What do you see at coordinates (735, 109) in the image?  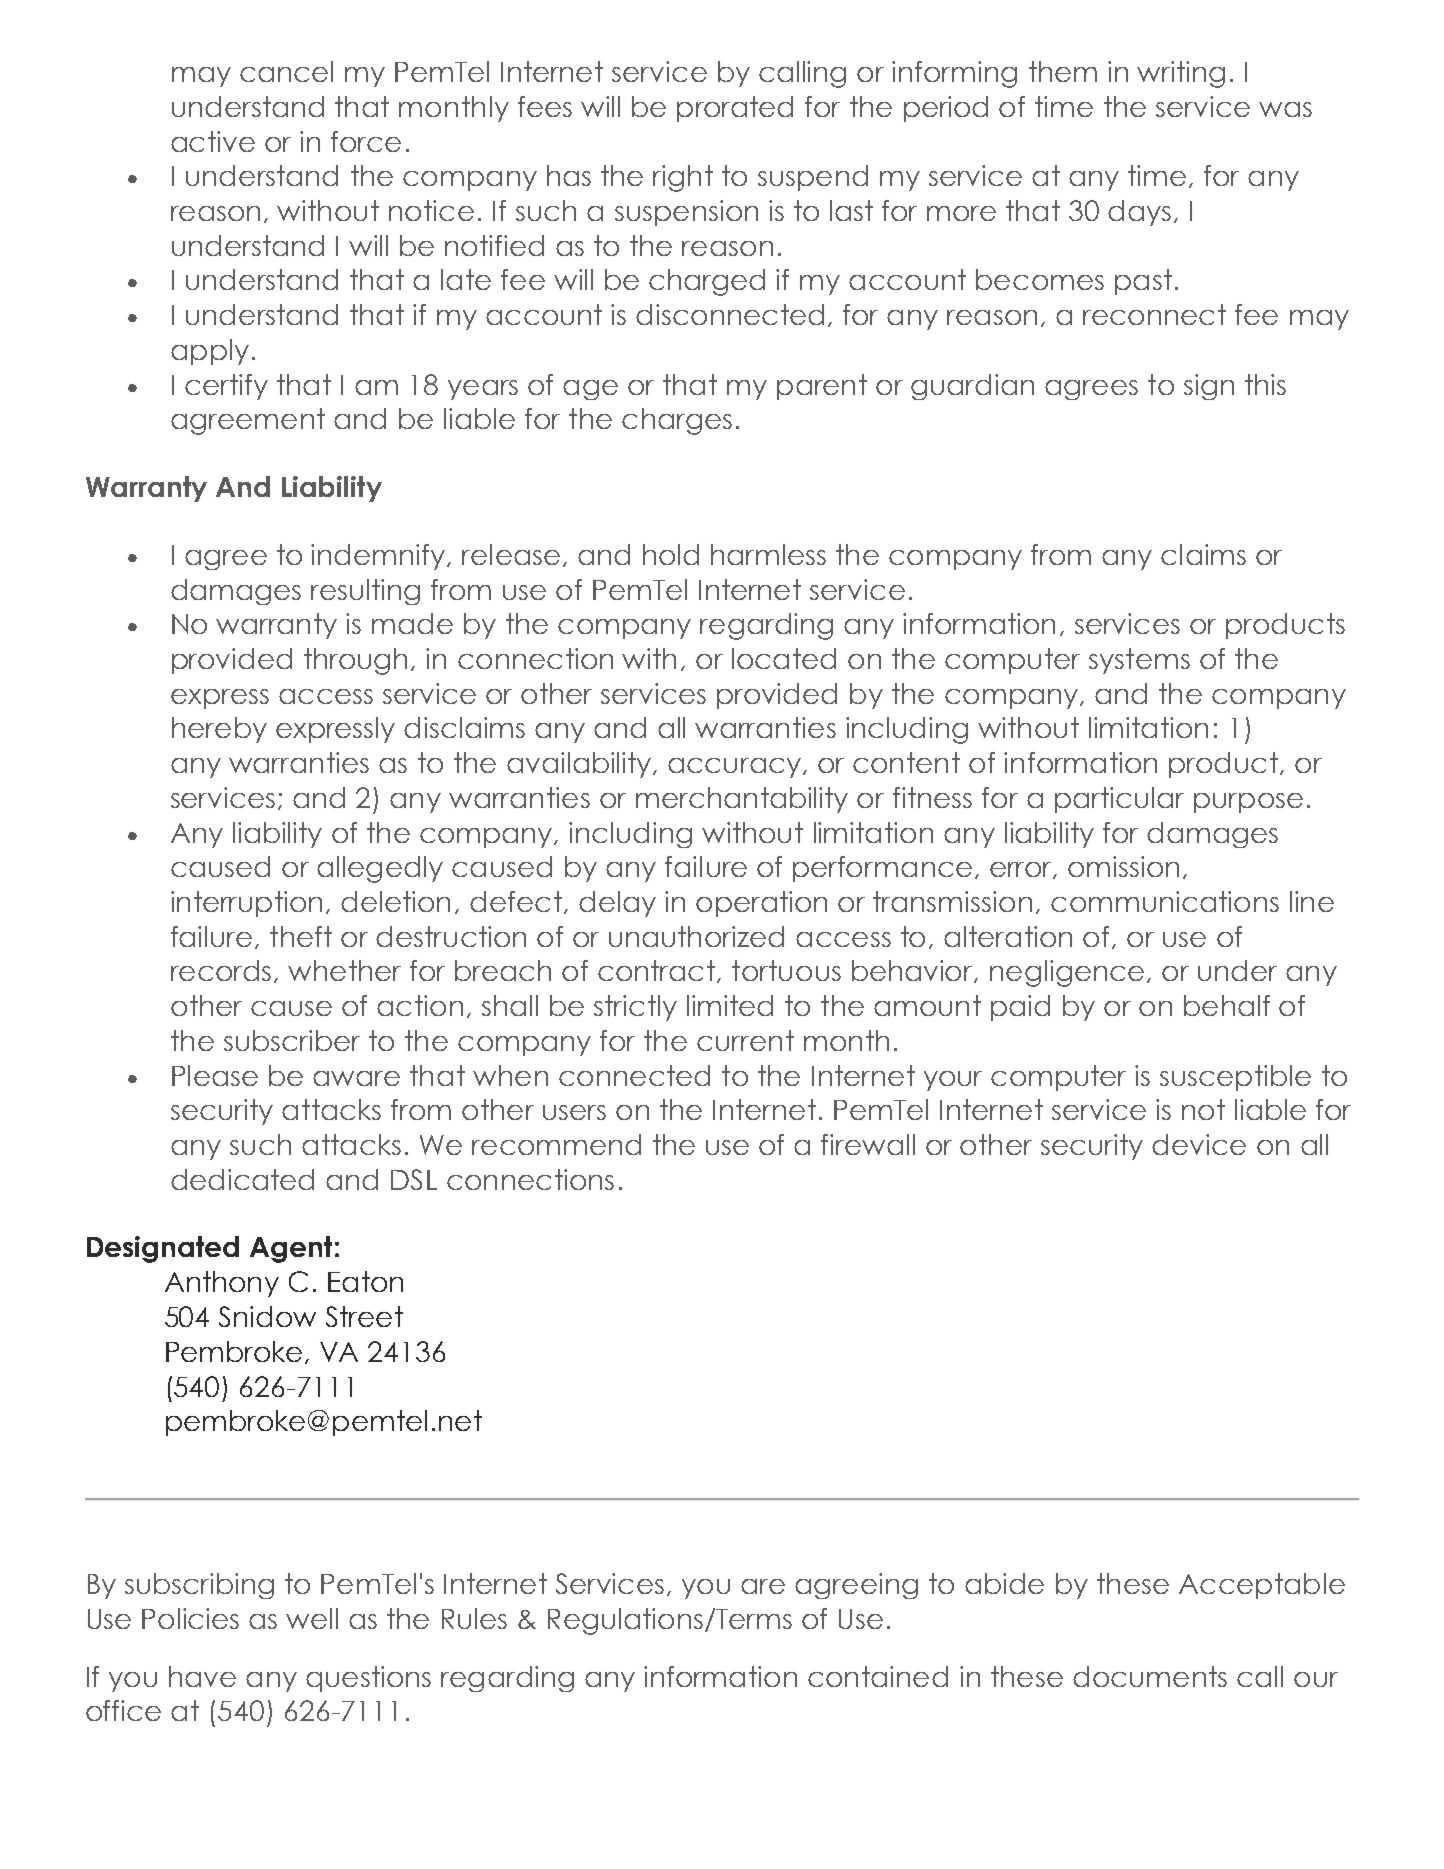 I see `prorated` at bounding box center [735, 109].
